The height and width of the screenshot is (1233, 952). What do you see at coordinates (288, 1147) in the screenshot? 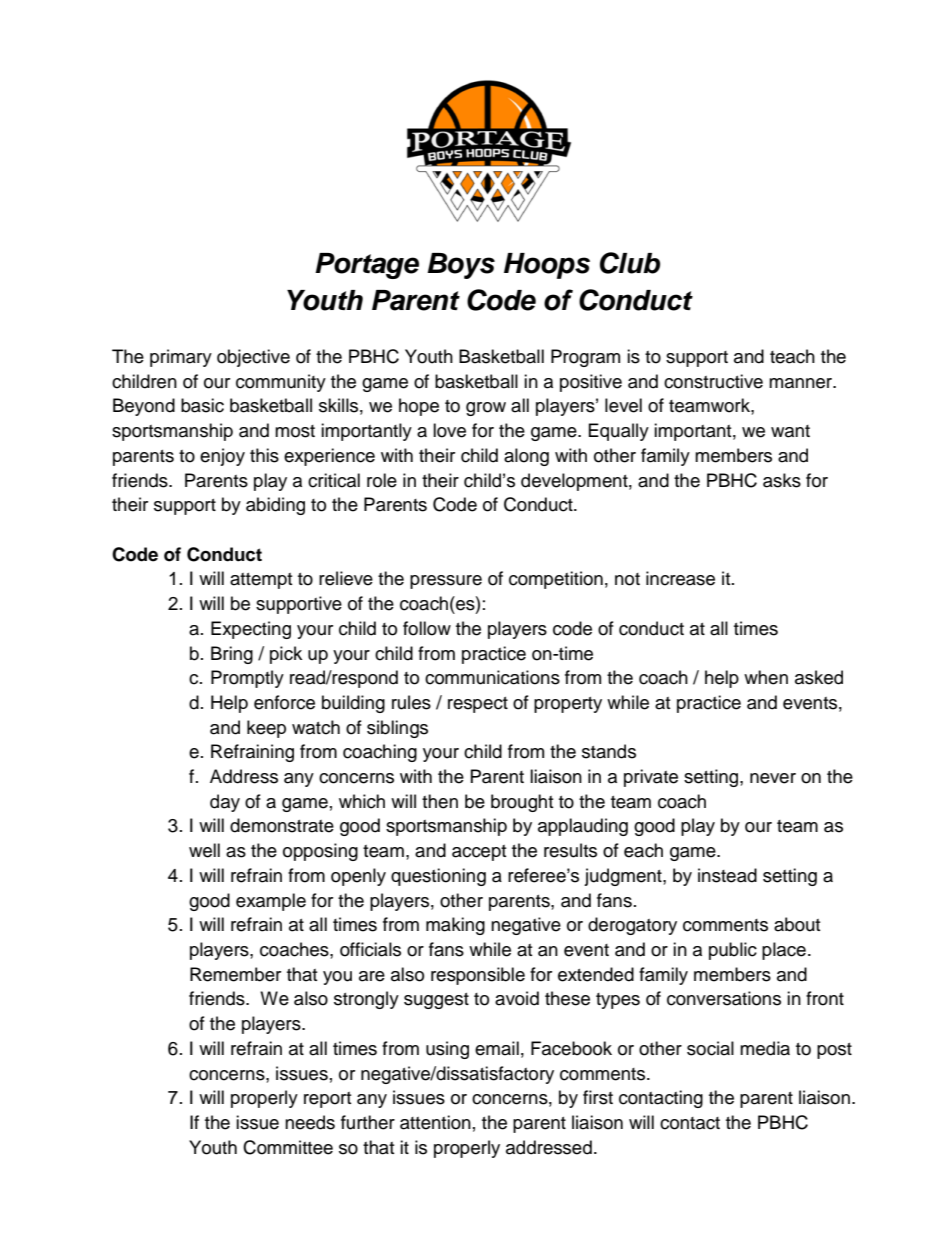
I see `Committee` at bounding box center [288, 1147].
